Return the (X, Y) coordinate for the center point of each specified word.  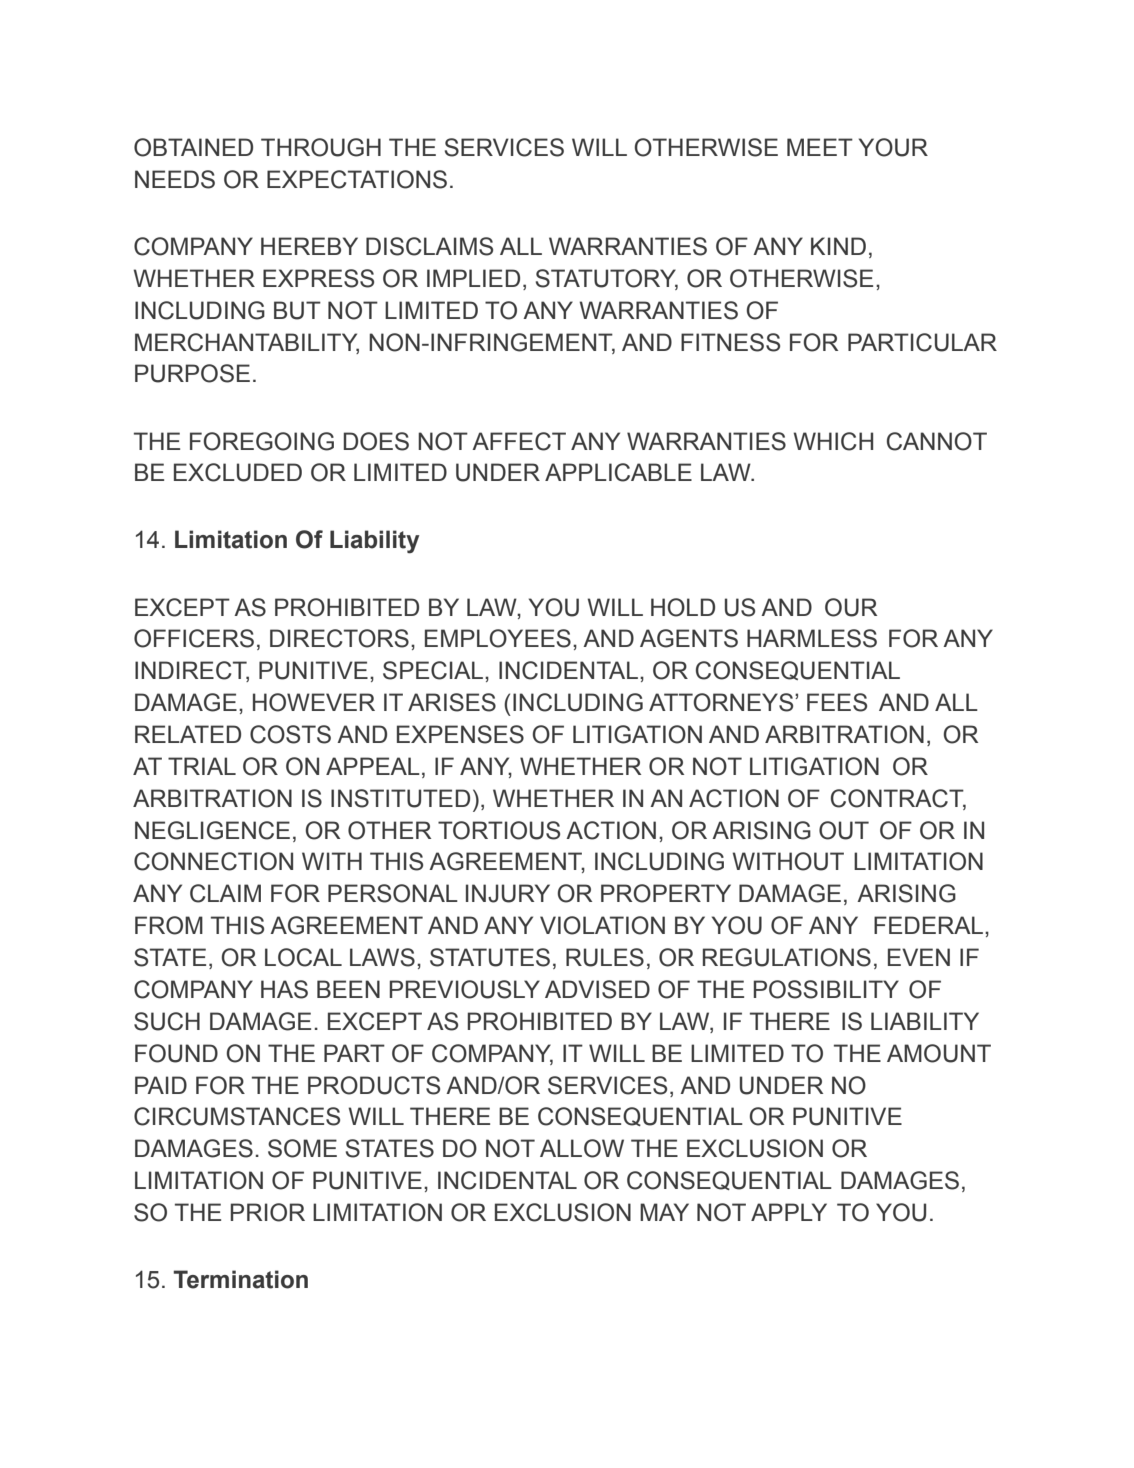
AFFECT (519, 441)
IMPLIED (473, 278)
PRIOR (268, 1212)
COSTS (290, 734)
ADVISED (597, 989)
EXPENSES (460, 734)
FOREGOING (262, 441)
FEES (837, 702)
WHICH (833, 441)
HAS (284, 989)
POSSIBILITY (826, 989)
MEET (820, 147)
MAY (664, 1212)
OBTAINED (193, 147)
